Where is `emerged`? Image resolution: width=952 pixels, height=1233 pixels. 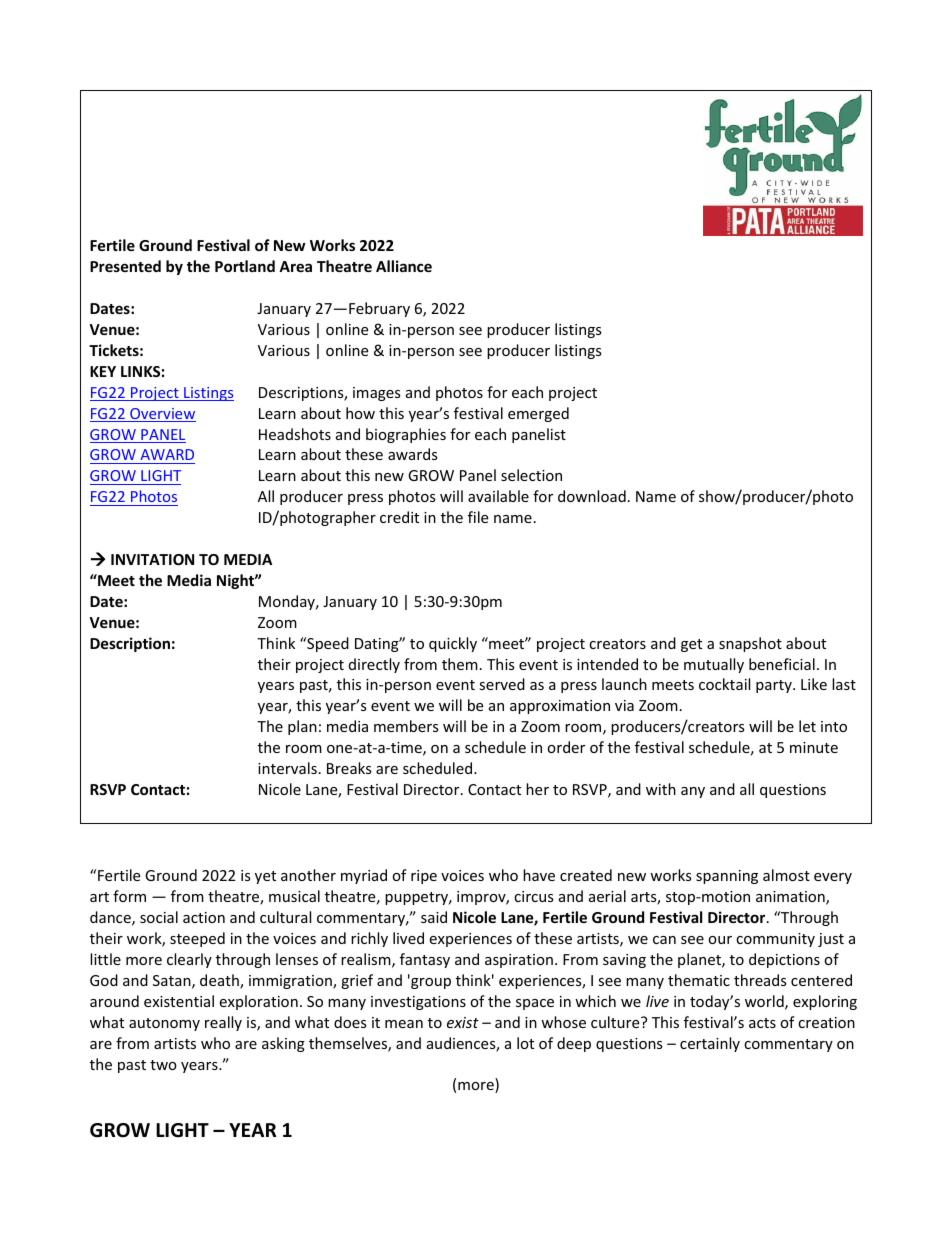 emerged is located at coordinates (538, 414).
